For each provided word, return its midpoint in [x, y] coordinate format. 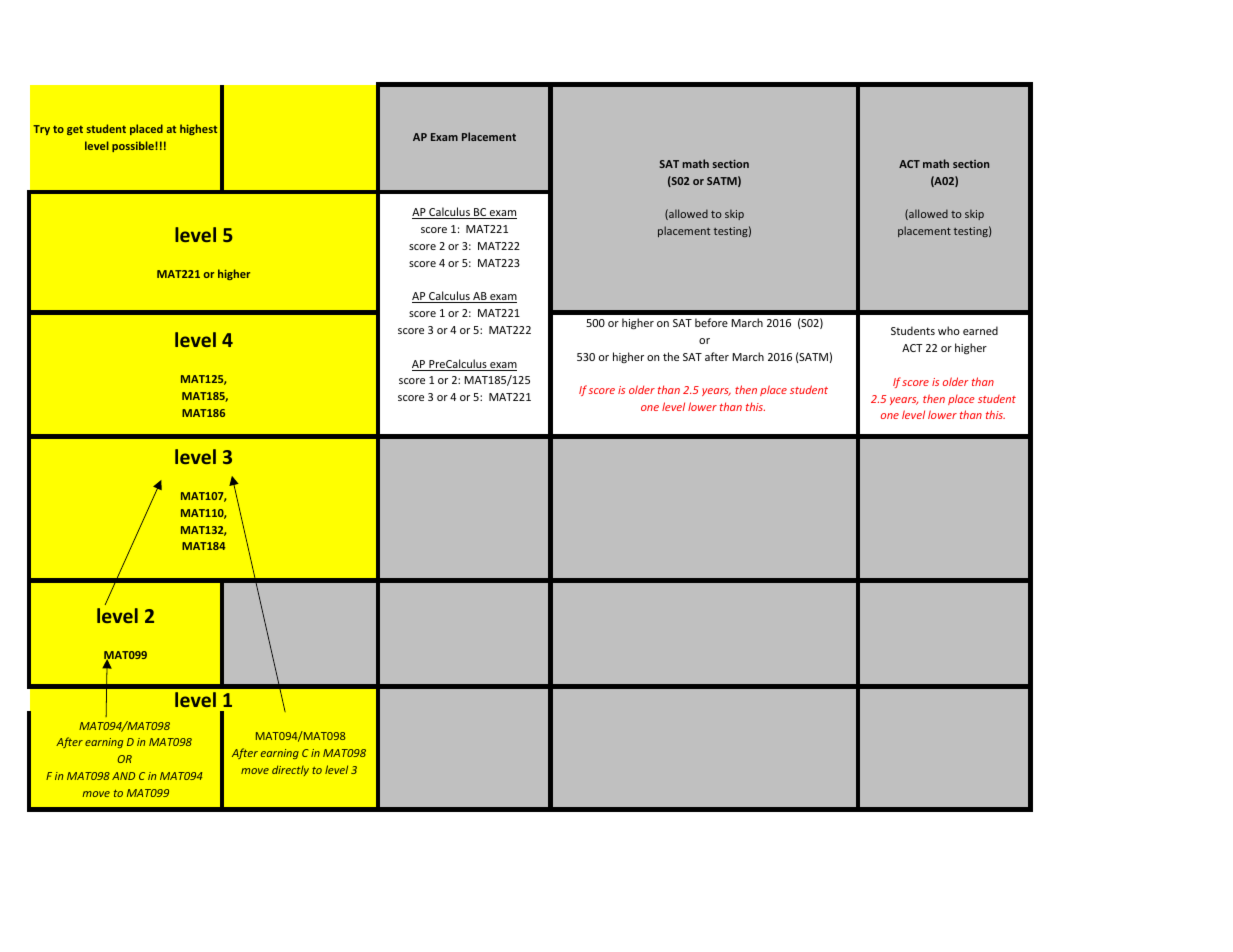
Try [41, 130]
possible [134, 146]
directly [290, 770]
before [711, 322]
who [949, 330]
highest [198, 129]
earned [980, 330]
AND [123, 776]
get [75, 130]
